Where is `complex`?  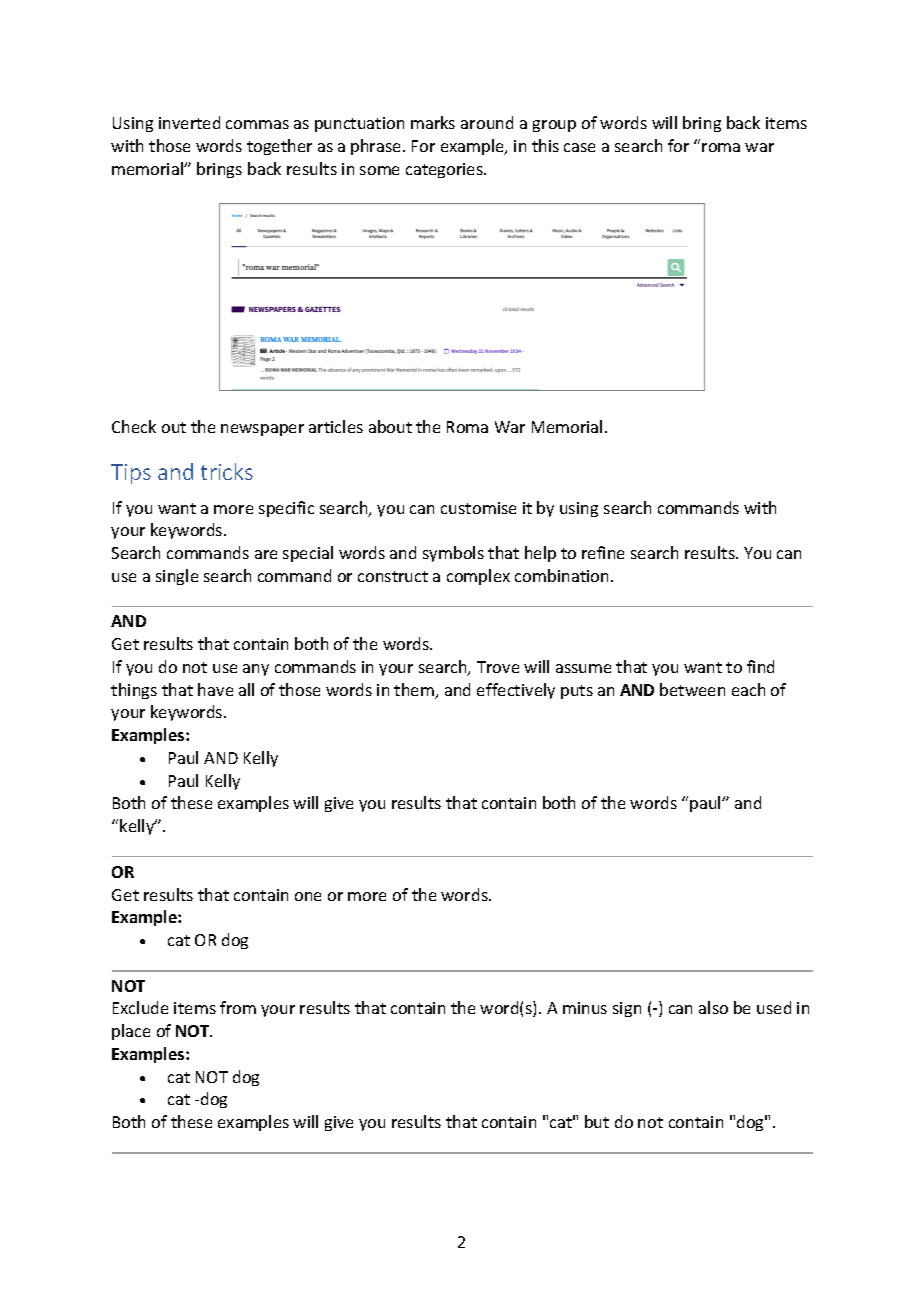 complex is located at coordinates (478, 577).
